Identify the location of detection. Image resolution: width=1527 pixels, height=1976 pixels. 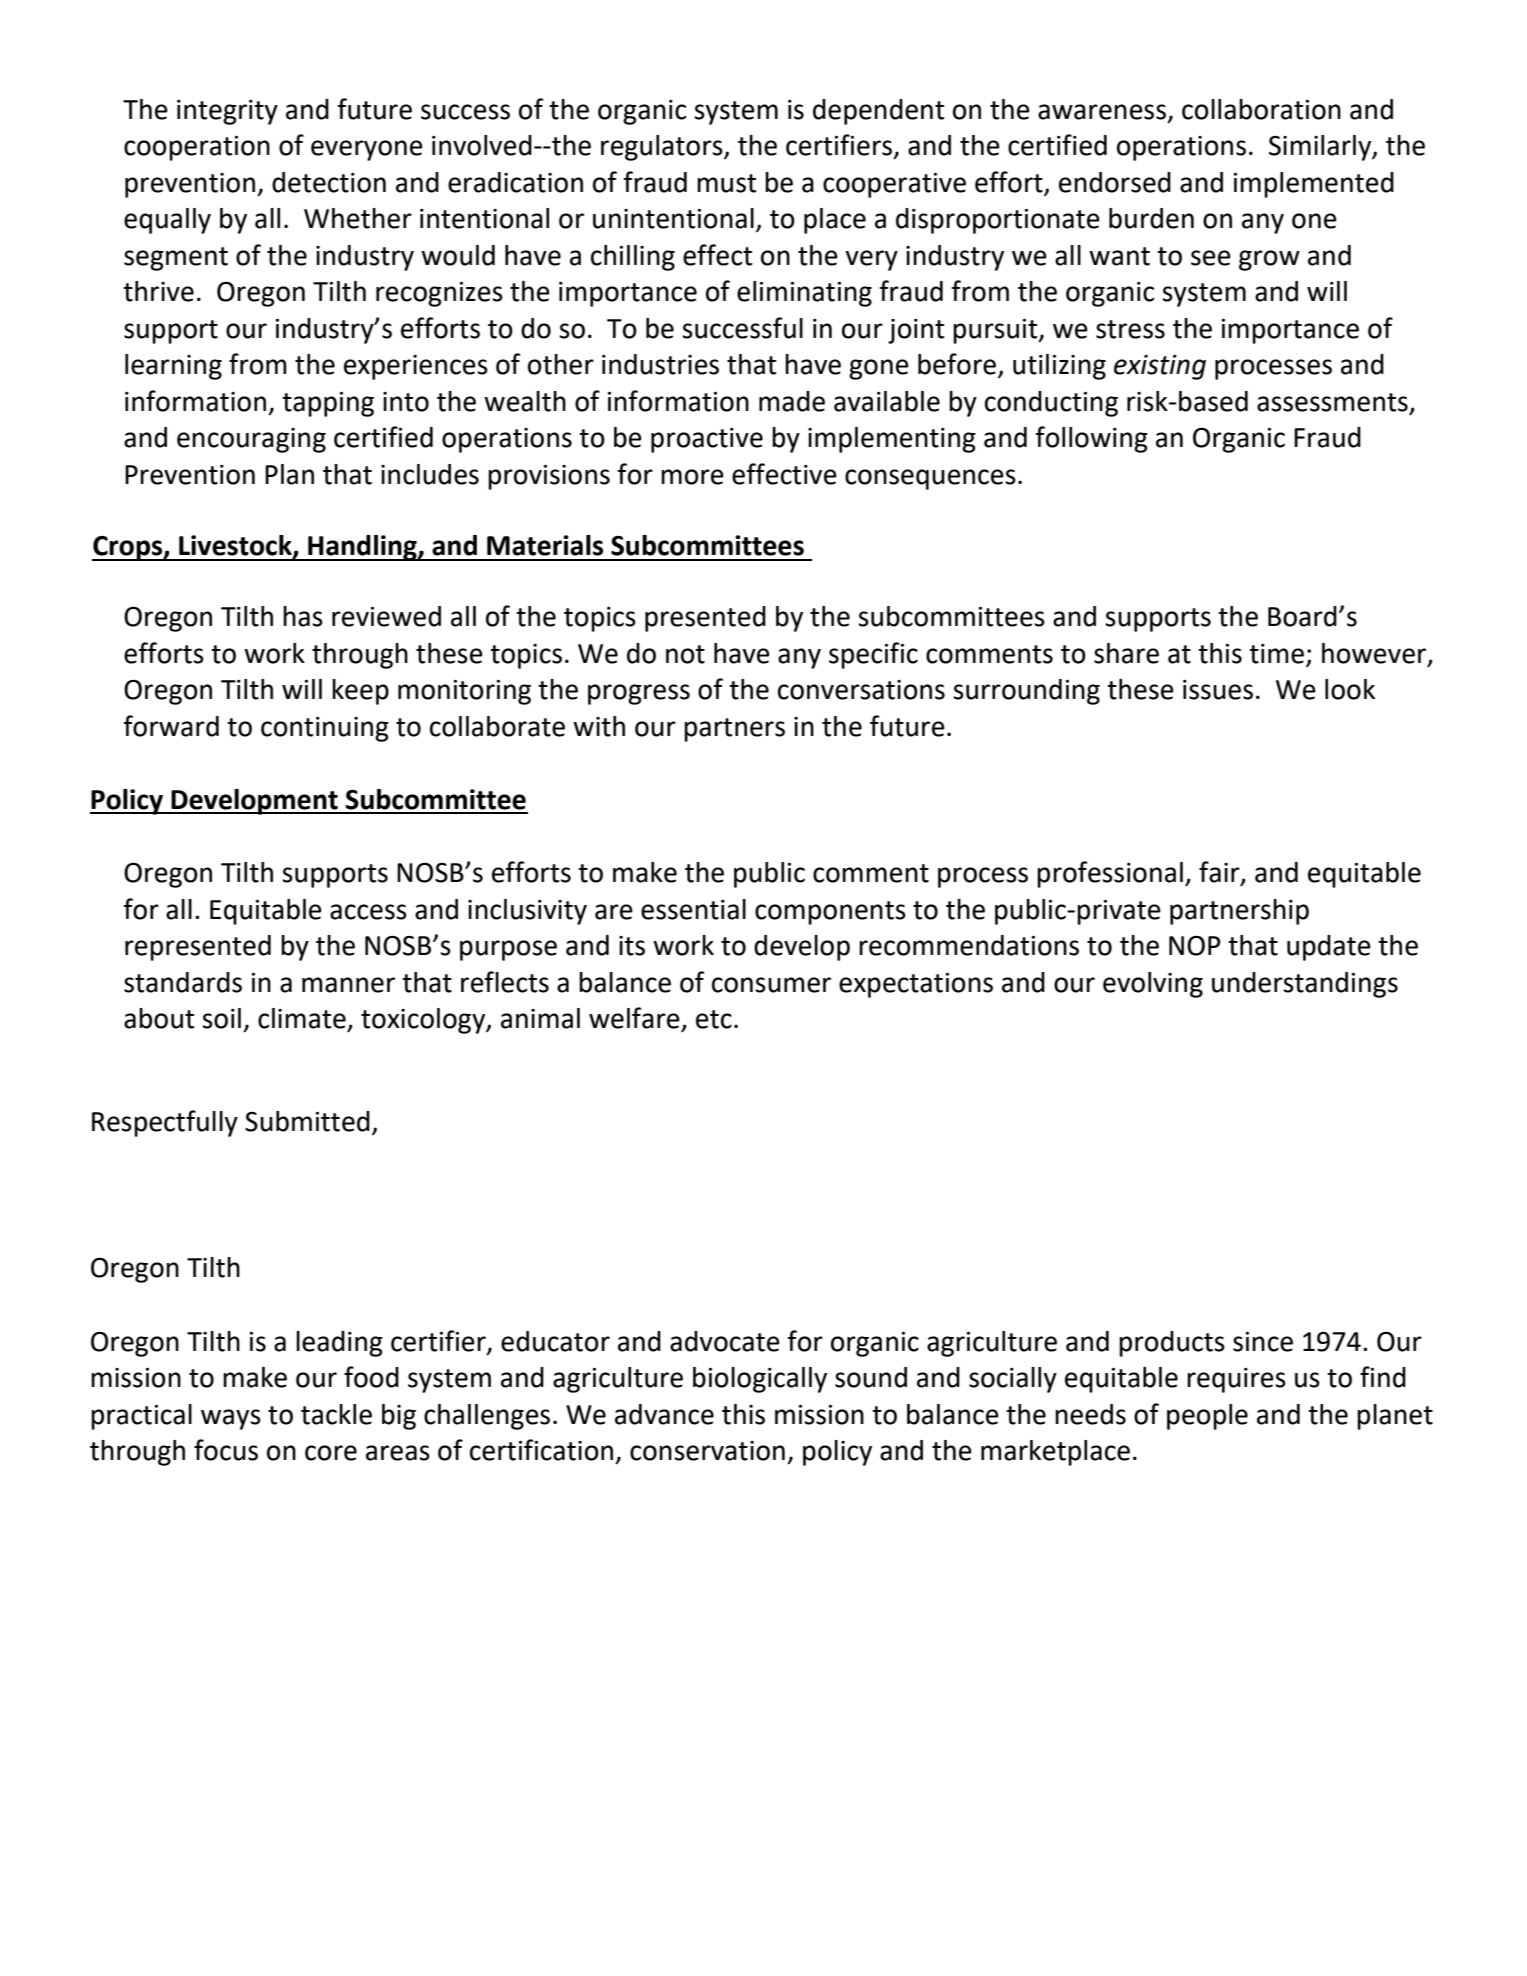
(329, 182).
